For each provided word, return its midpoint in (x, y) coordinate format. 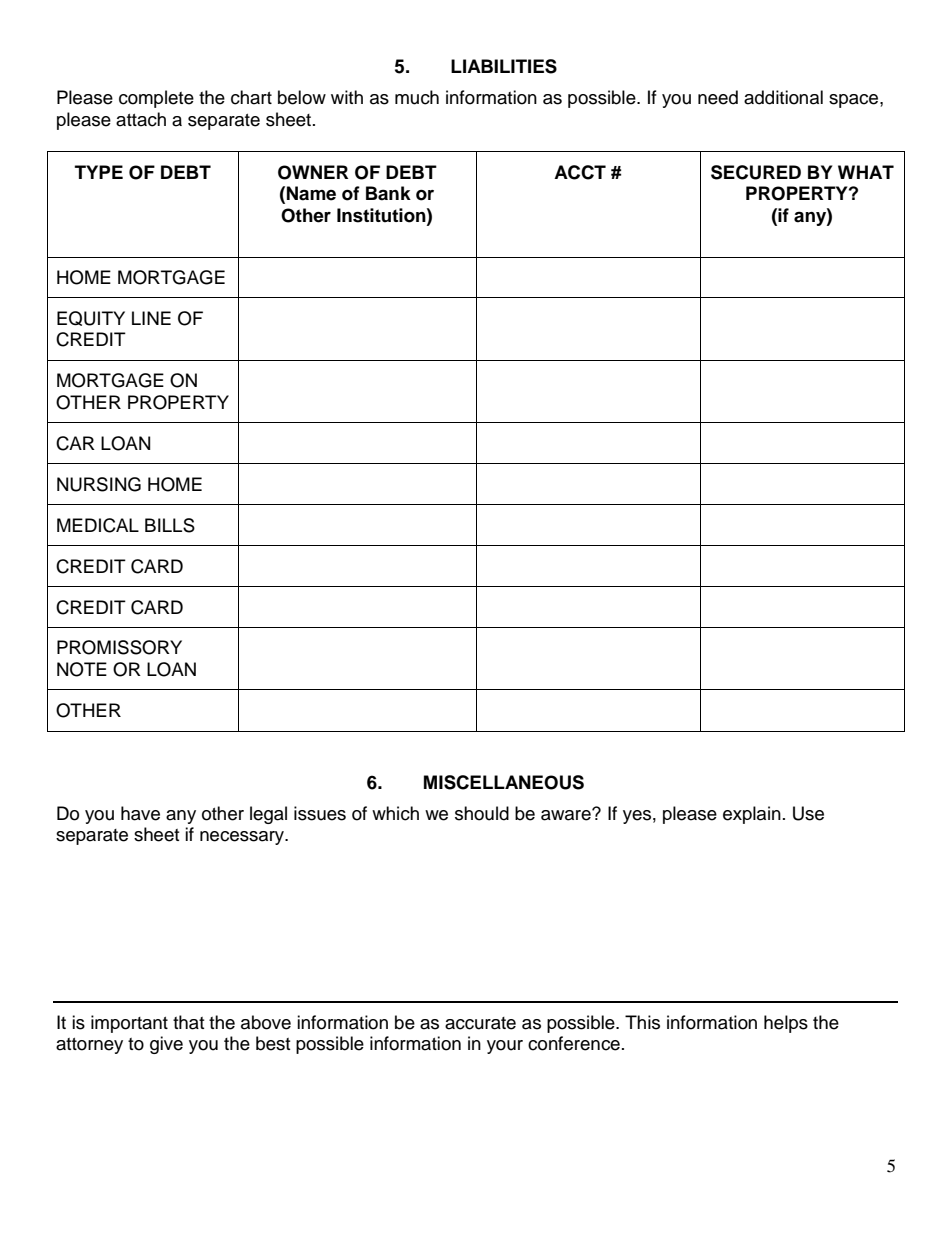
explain (752, 815)
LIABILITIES (504, 66)
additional (783, 97)
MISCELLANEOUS (504, 782)
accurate (480, 1023)
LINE (151, 318)
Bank (388, 193)
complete (156, 99)
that (188, 1022)
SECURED (756, 172)
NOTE (82, 669)
